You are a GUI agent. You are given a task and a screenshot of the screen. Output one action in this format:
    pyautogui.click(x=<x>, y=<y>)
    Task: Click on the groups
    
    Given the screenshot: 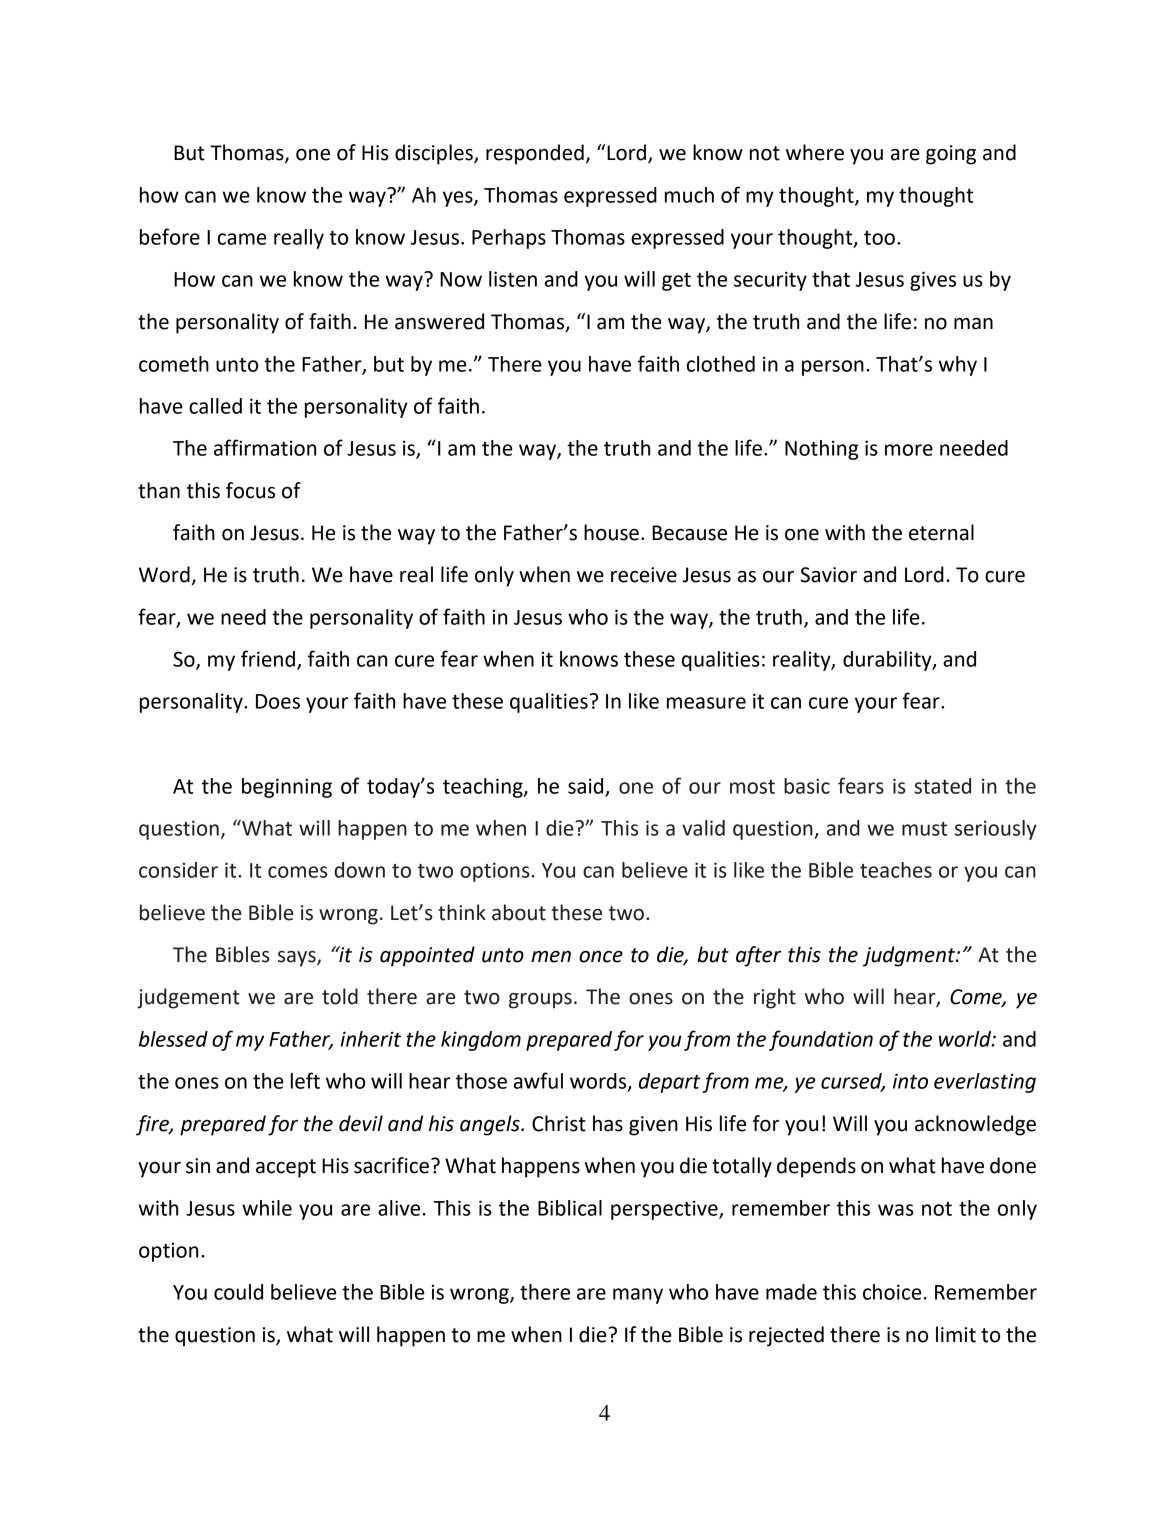 What is the action you would take?
    pyautogui.click(x=540, y=1001)
